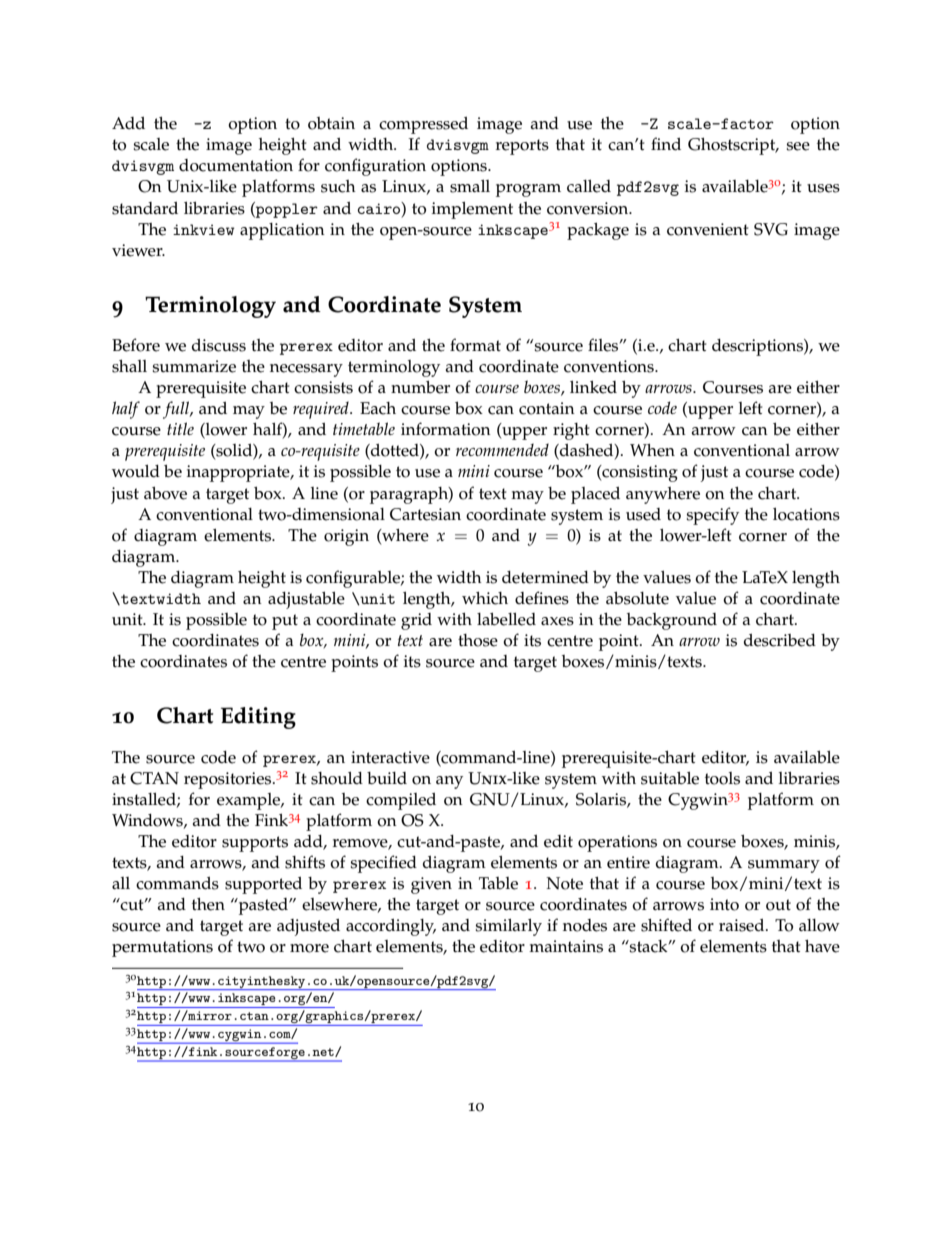  What do you see at coordinates (733, 146) in the page?
I see `Ghostscript` at bounding box center [733, 146].
